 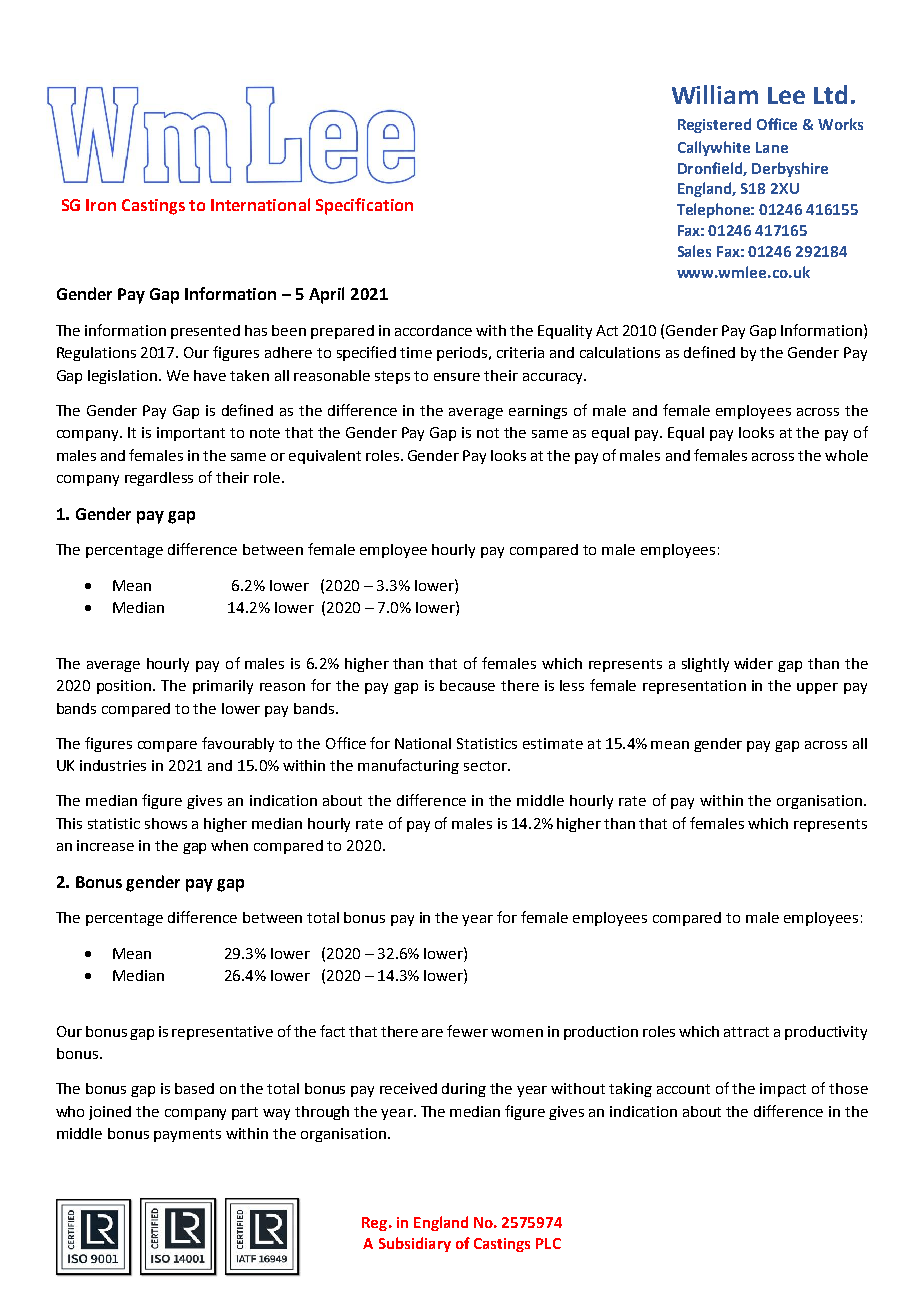 I want to click on Subsidiary, so click(x=415, y=1244).
